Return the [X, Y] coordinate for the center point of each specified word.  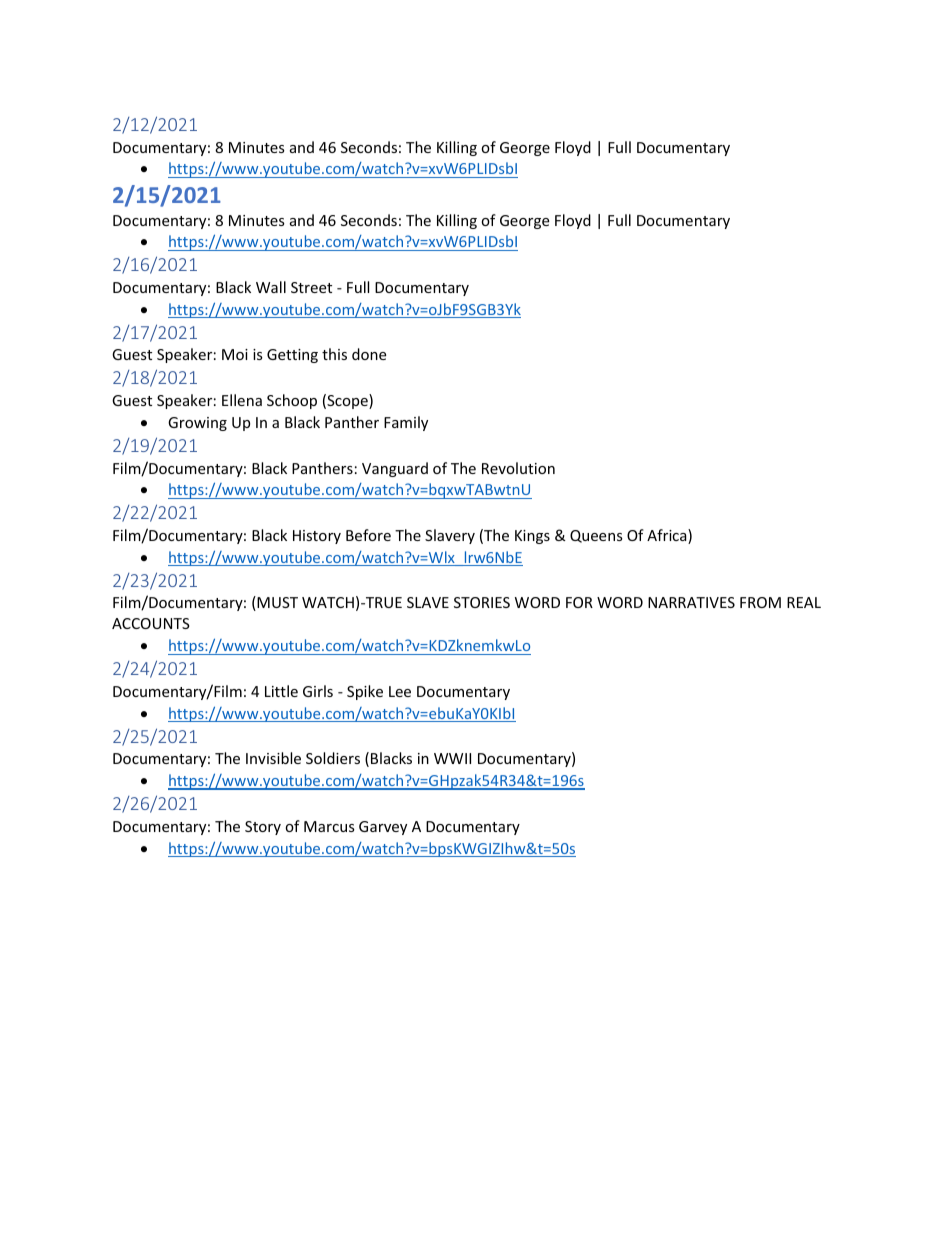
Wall [271, 287]
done [369, 354]
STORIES [482, 602]
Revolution [518, 468]
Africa [668, 536]
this [334, 354]
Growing [197, 424]
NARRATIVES [691, 602]
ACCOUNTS [151, 623]
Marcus [329, 826]
